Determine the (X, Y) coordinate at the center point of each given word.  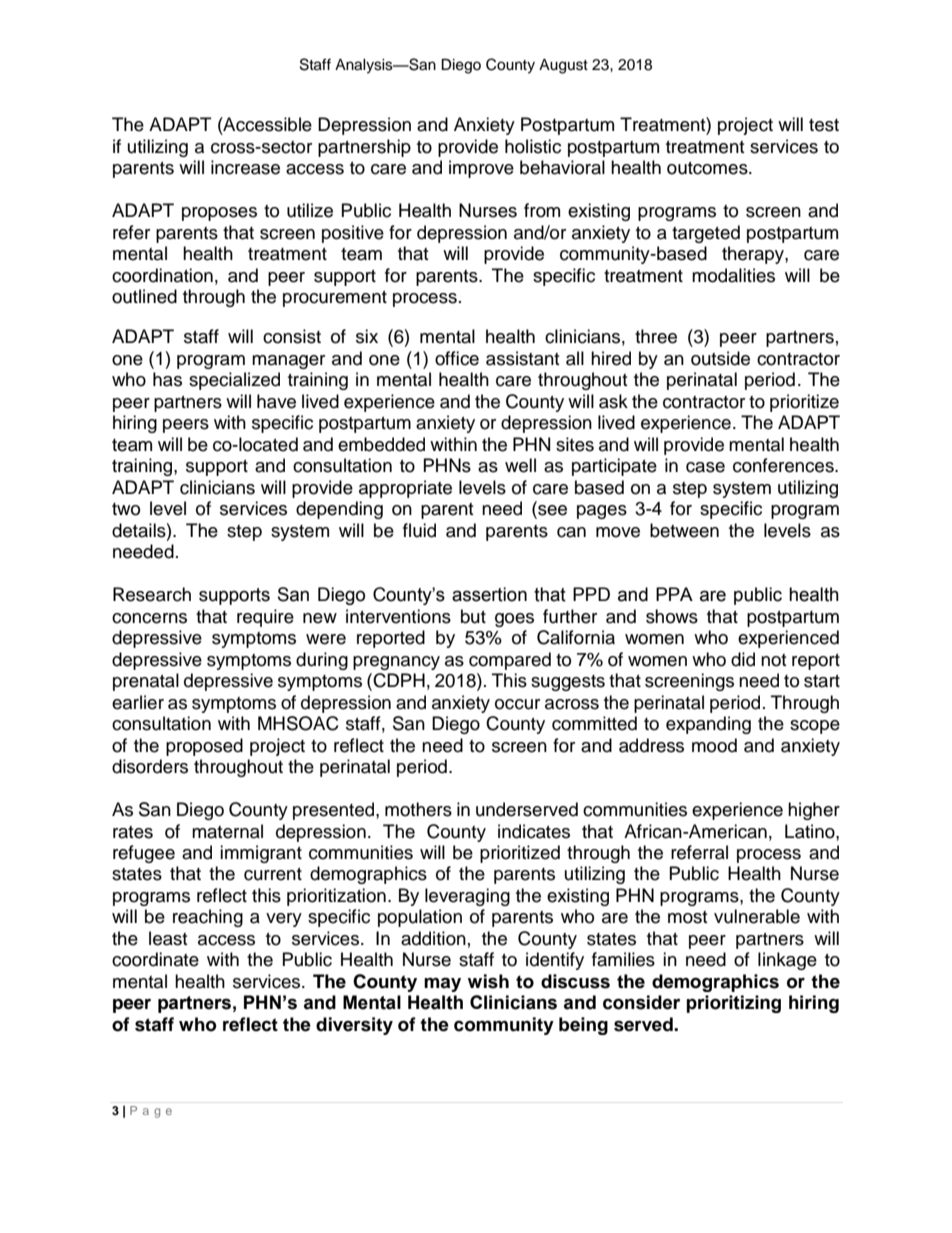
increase (245, 167)
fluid (419, 530)
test (824, 125)
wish (488, 981)
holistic (533, 146)
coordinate (155, 959)
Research (152, 594)
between (684, 530)
